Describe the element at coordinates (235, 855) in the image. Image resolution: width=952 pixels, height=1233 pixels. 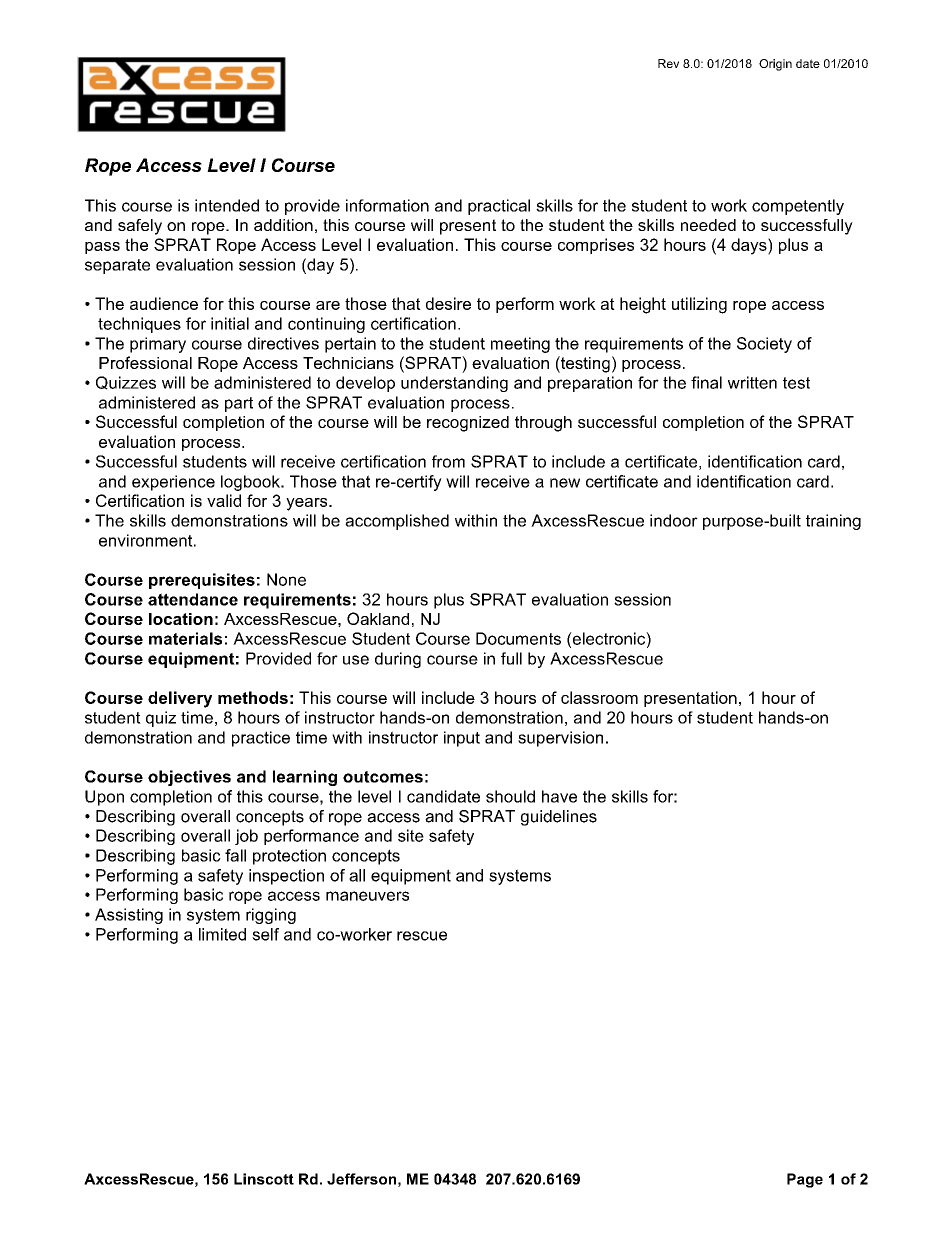
I see `fall` at that location.
